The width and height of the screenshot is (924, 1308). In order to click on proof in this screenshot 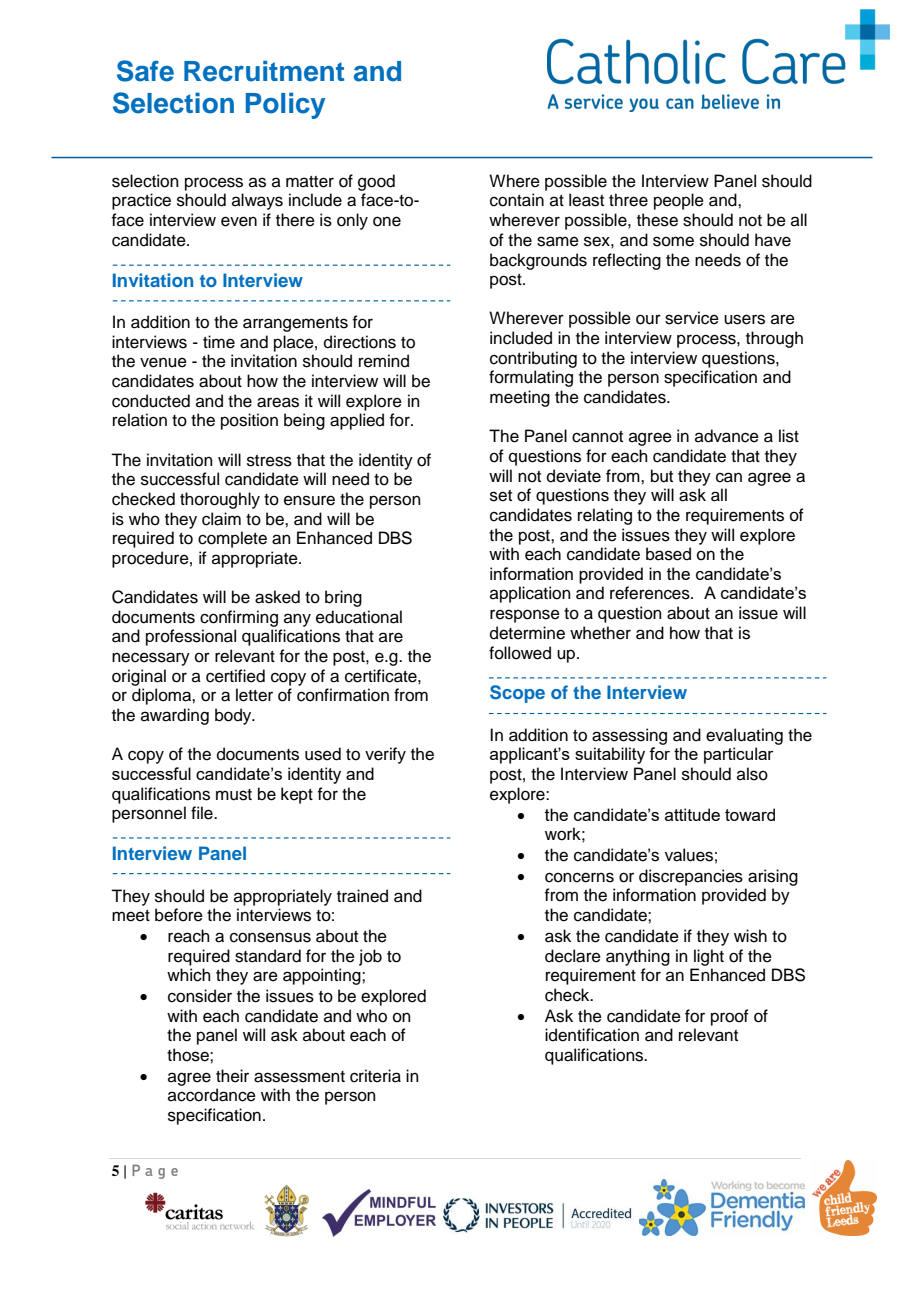, I will do `click(730, 1017)`.
